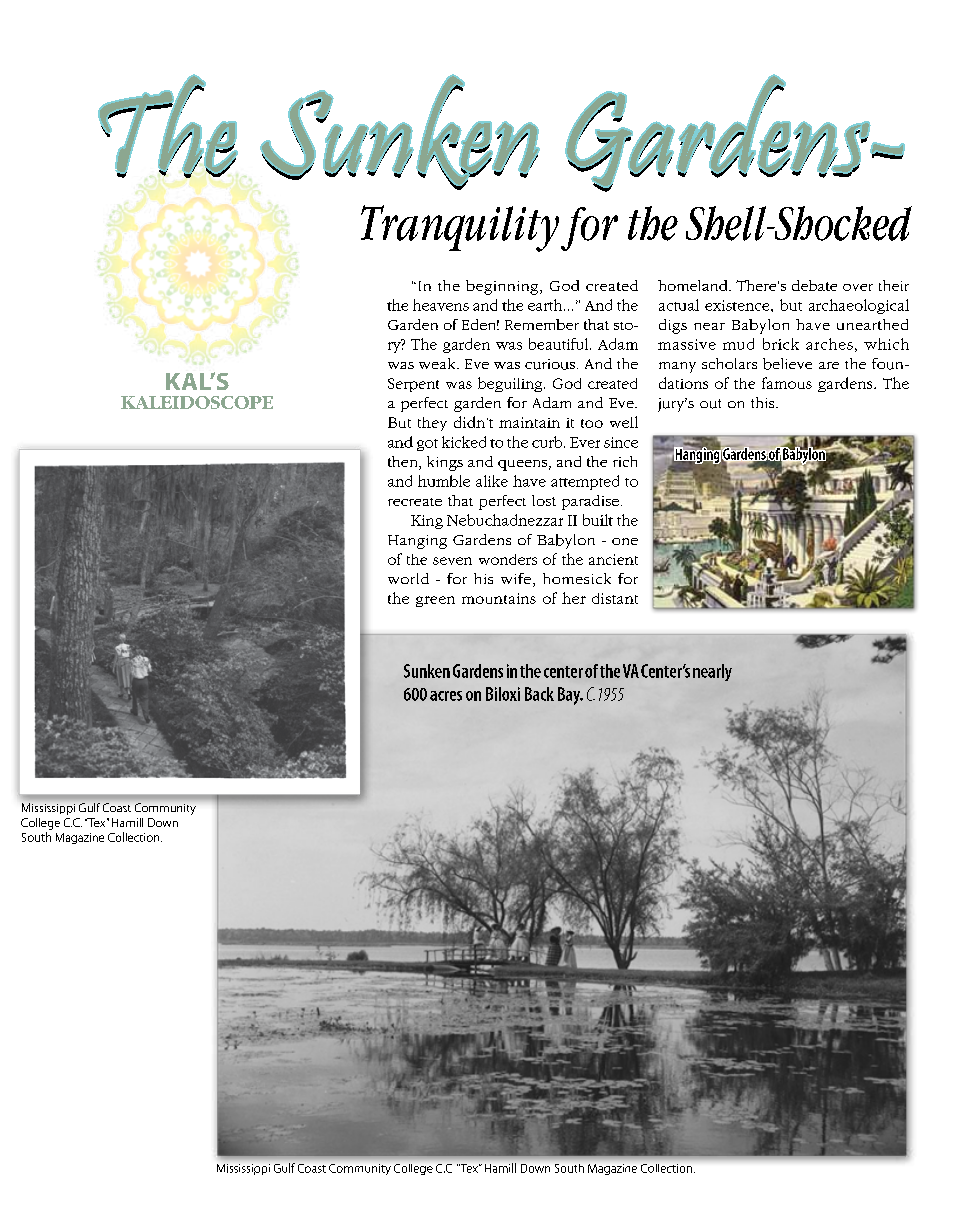 The height and width of the image is (1232, 968). What do you see at coordinates (764, 402) in the image?
I see `this` at bounding box center [764, 402].
